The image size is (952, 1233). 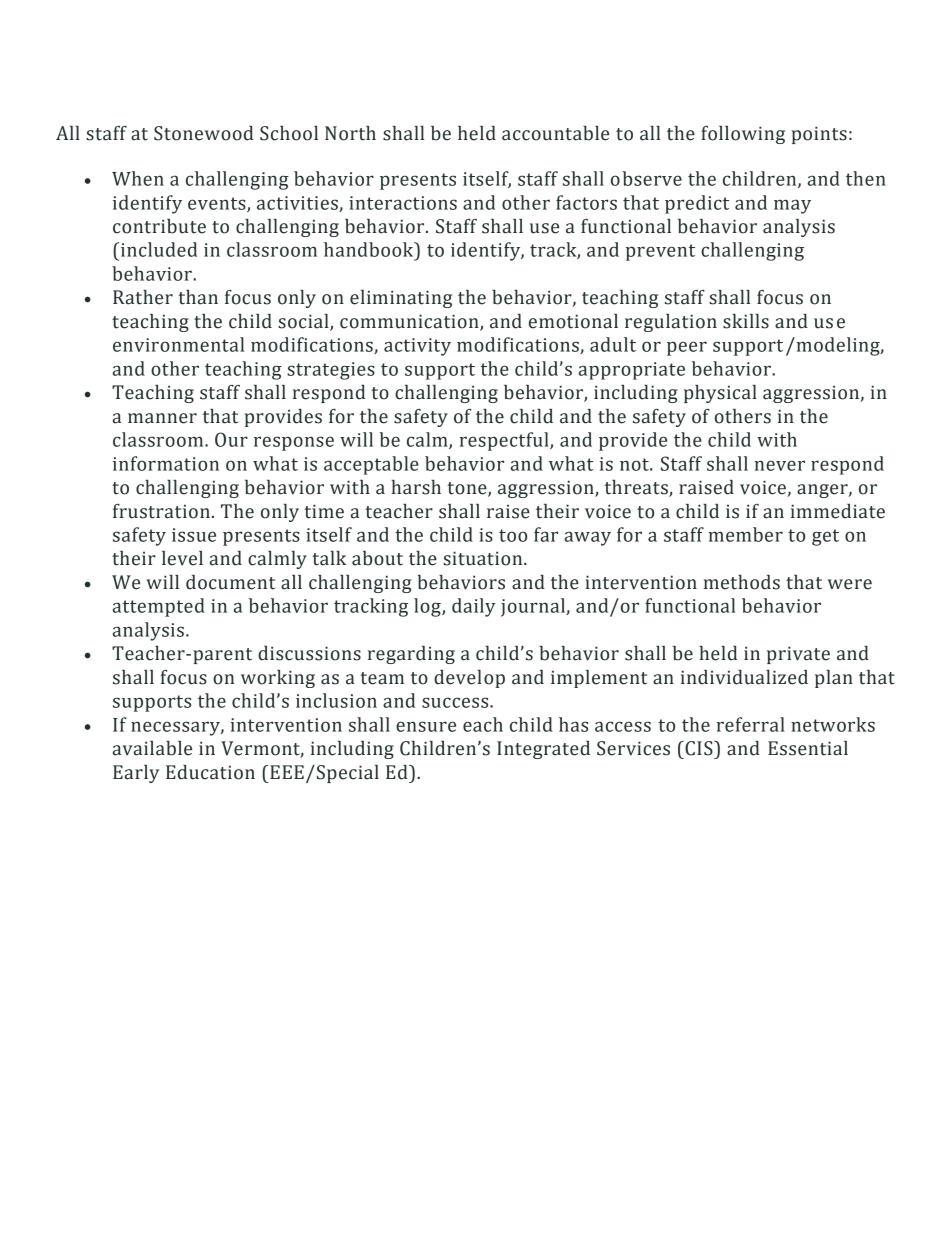 I want to click on accountable, so click(x=555, y=133).
